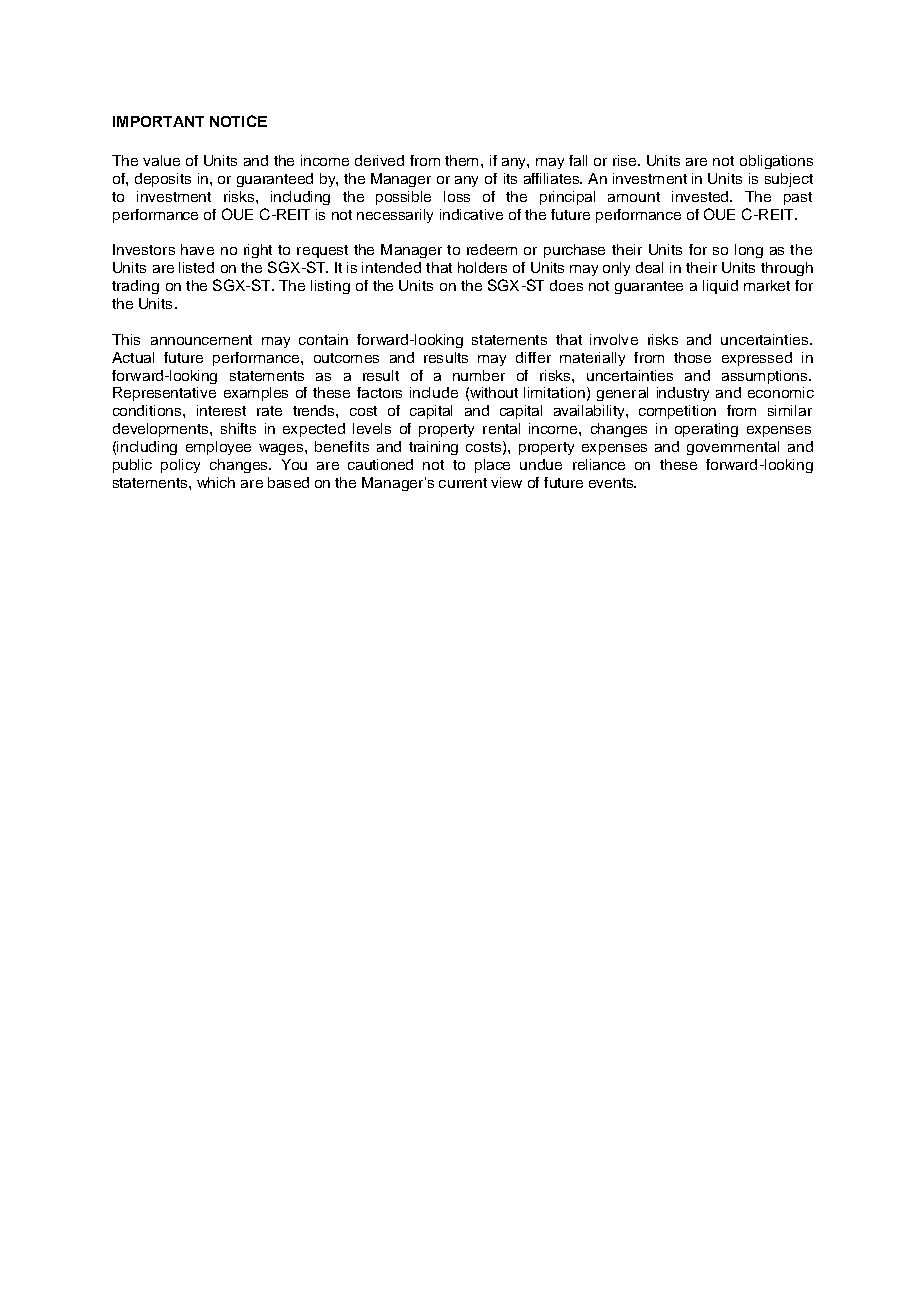  Describe the element at coordinates (776, 162) in the document. I see `obligations` at that location.
